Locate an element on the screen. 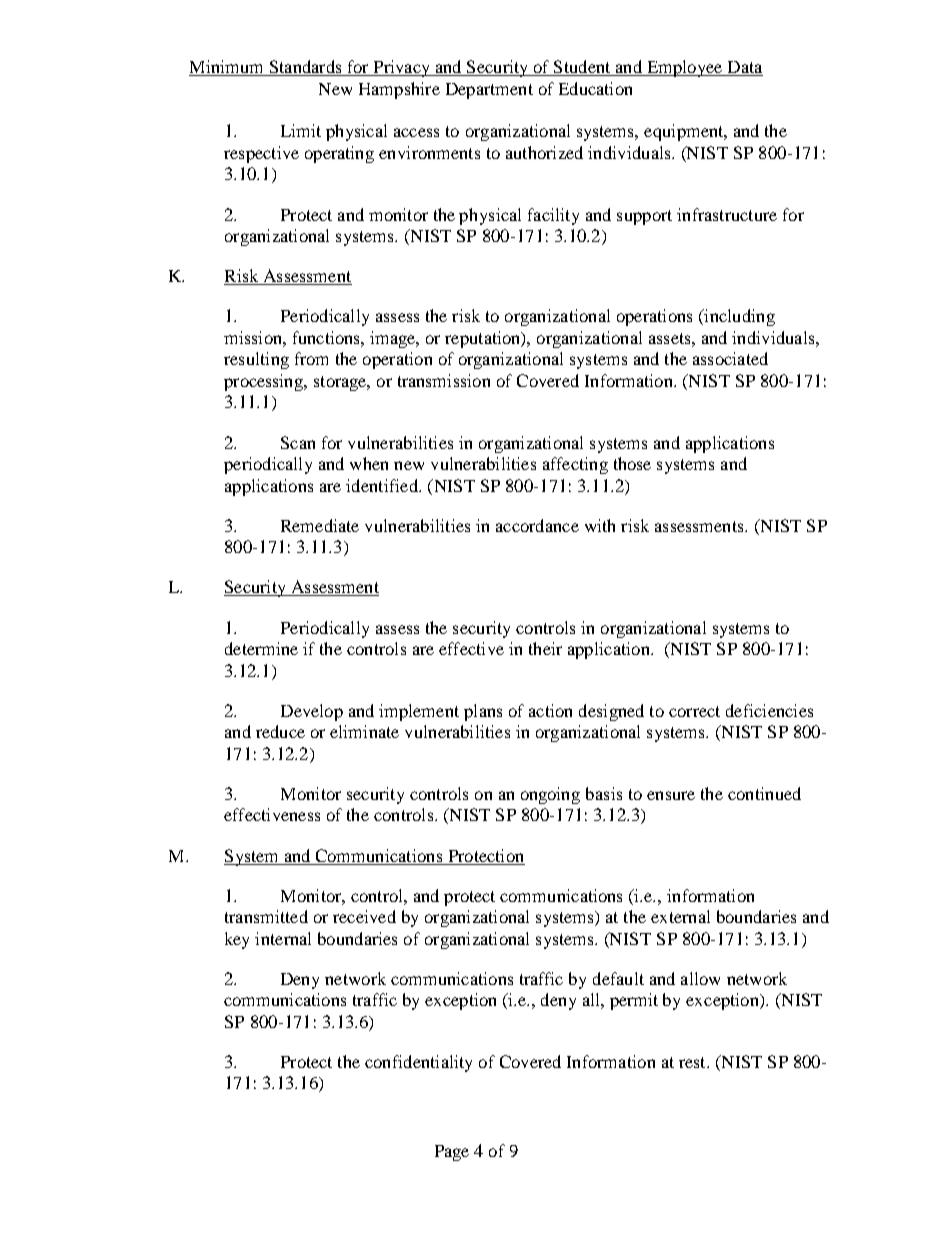 The image size is (952, 1233). confidentiality is located at coordinates (418, 1063).
